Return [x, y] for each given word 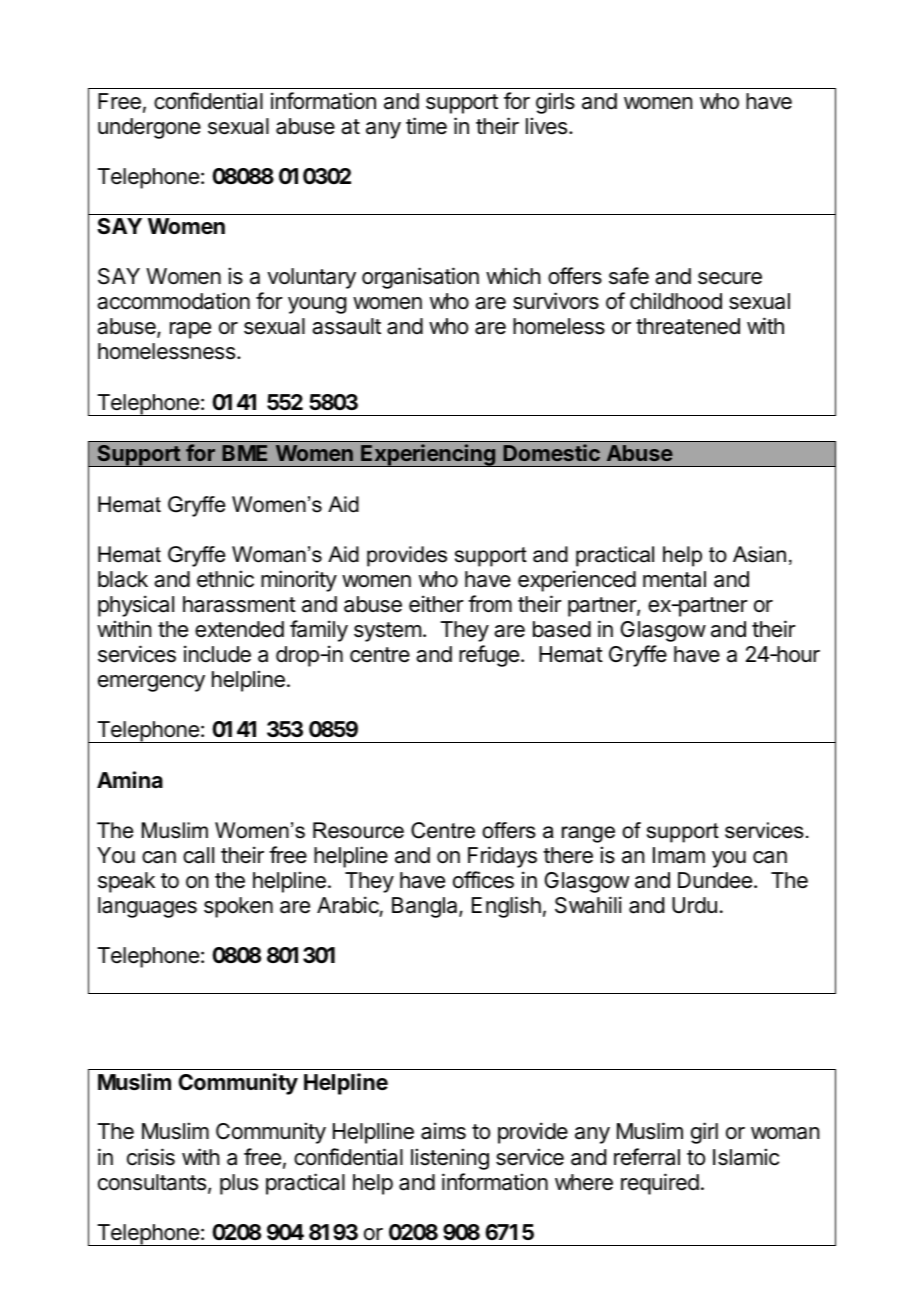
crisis [151, 1157]
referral [647, 1157]
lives [546, 126]
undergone [149, 128]
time [426, 126]
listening [450, 1159]
